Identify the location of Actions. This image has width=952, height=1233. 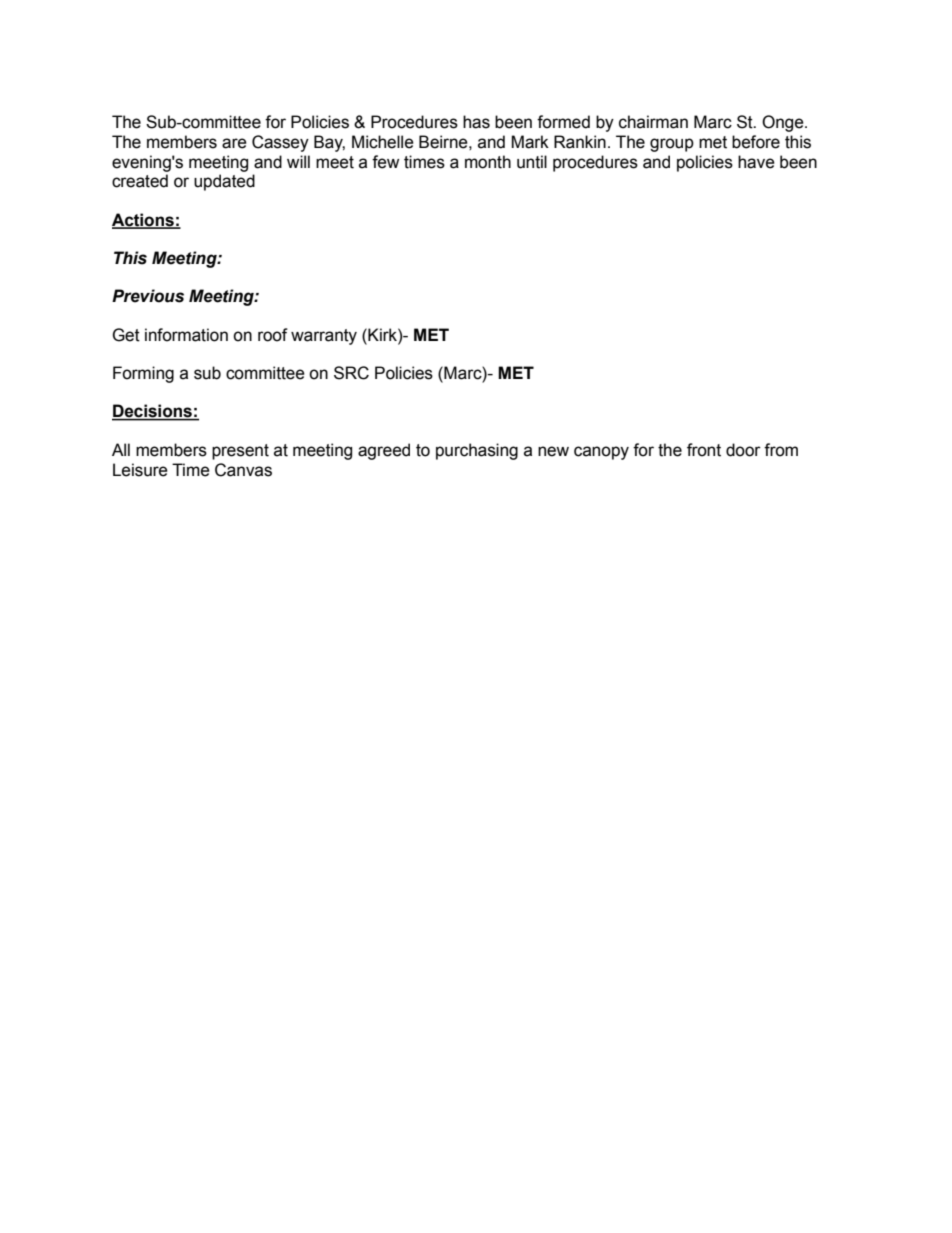
(144, 220).
